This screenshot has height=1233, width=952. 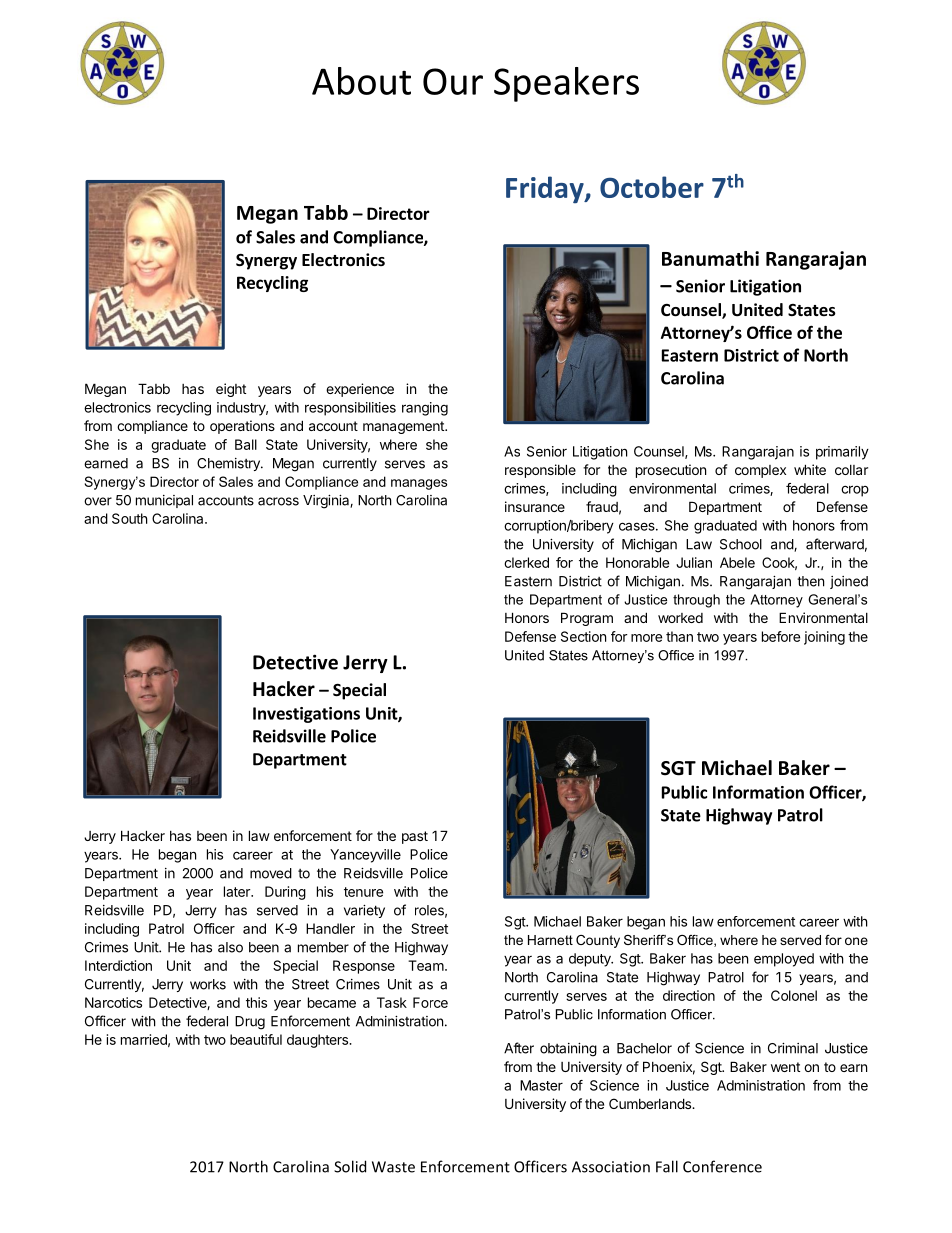 I want to click on beautiful, so click(x=256, y=1039).
